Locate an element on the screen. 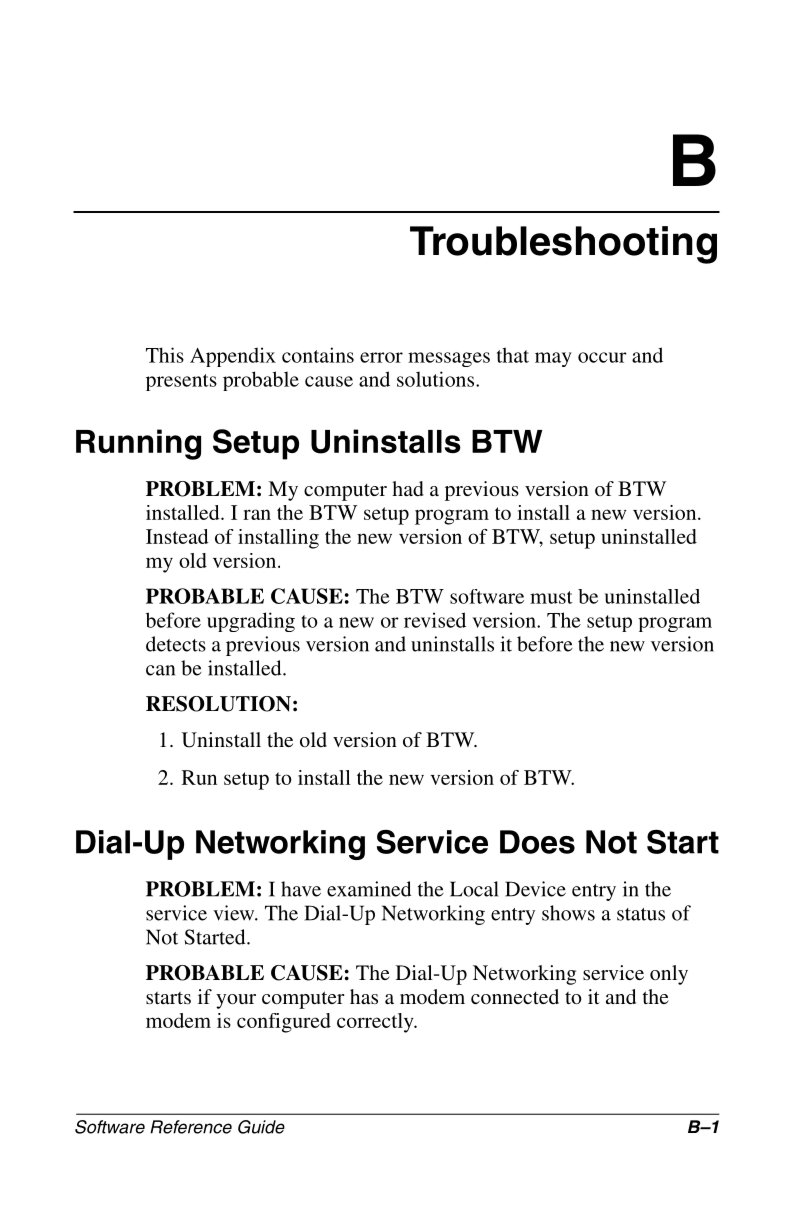 The image size is (791, 1221). must is located at coordinates (551, 597).
